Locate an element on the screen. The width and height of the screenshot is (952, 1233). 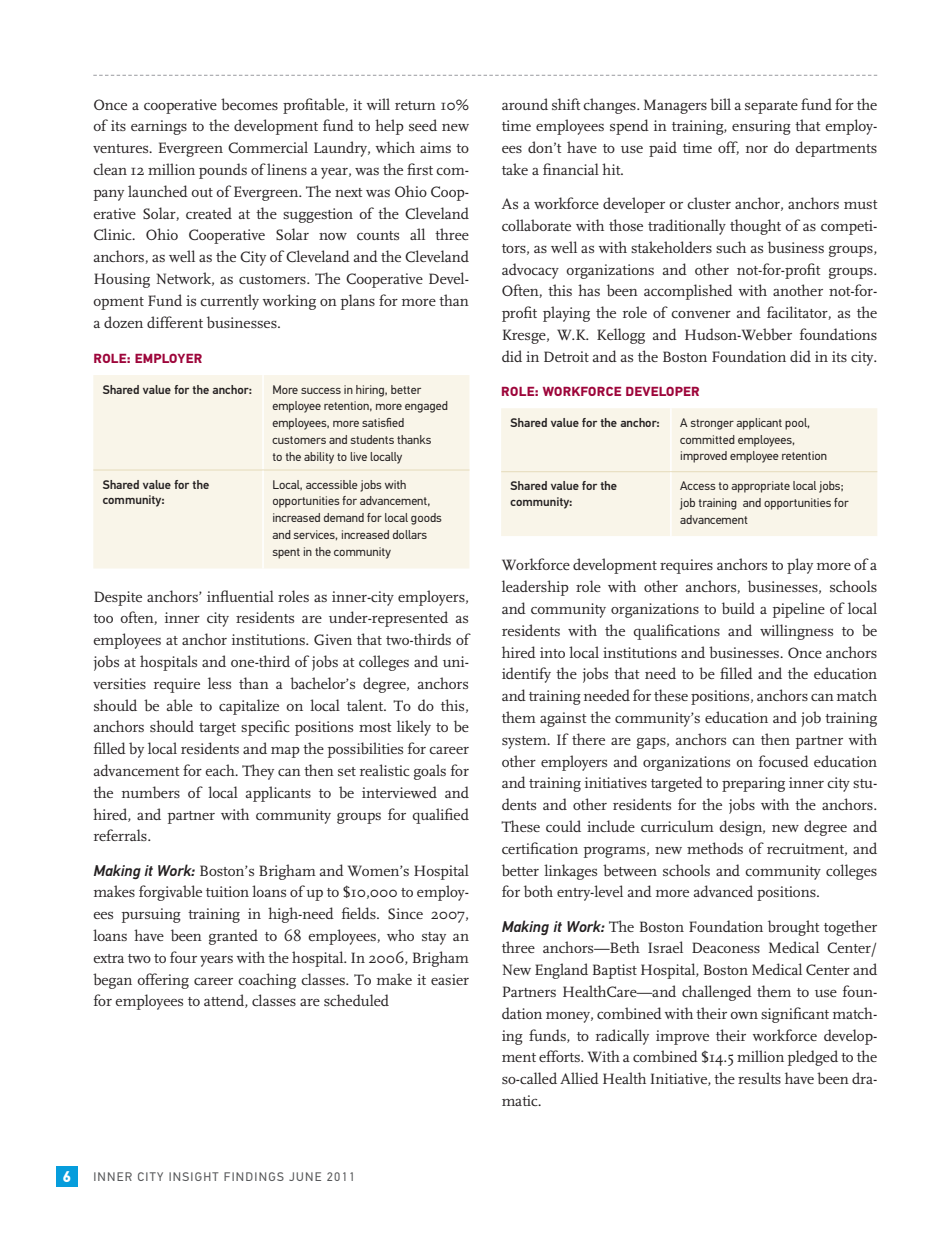
offering is located at coordinates (163, 981).
